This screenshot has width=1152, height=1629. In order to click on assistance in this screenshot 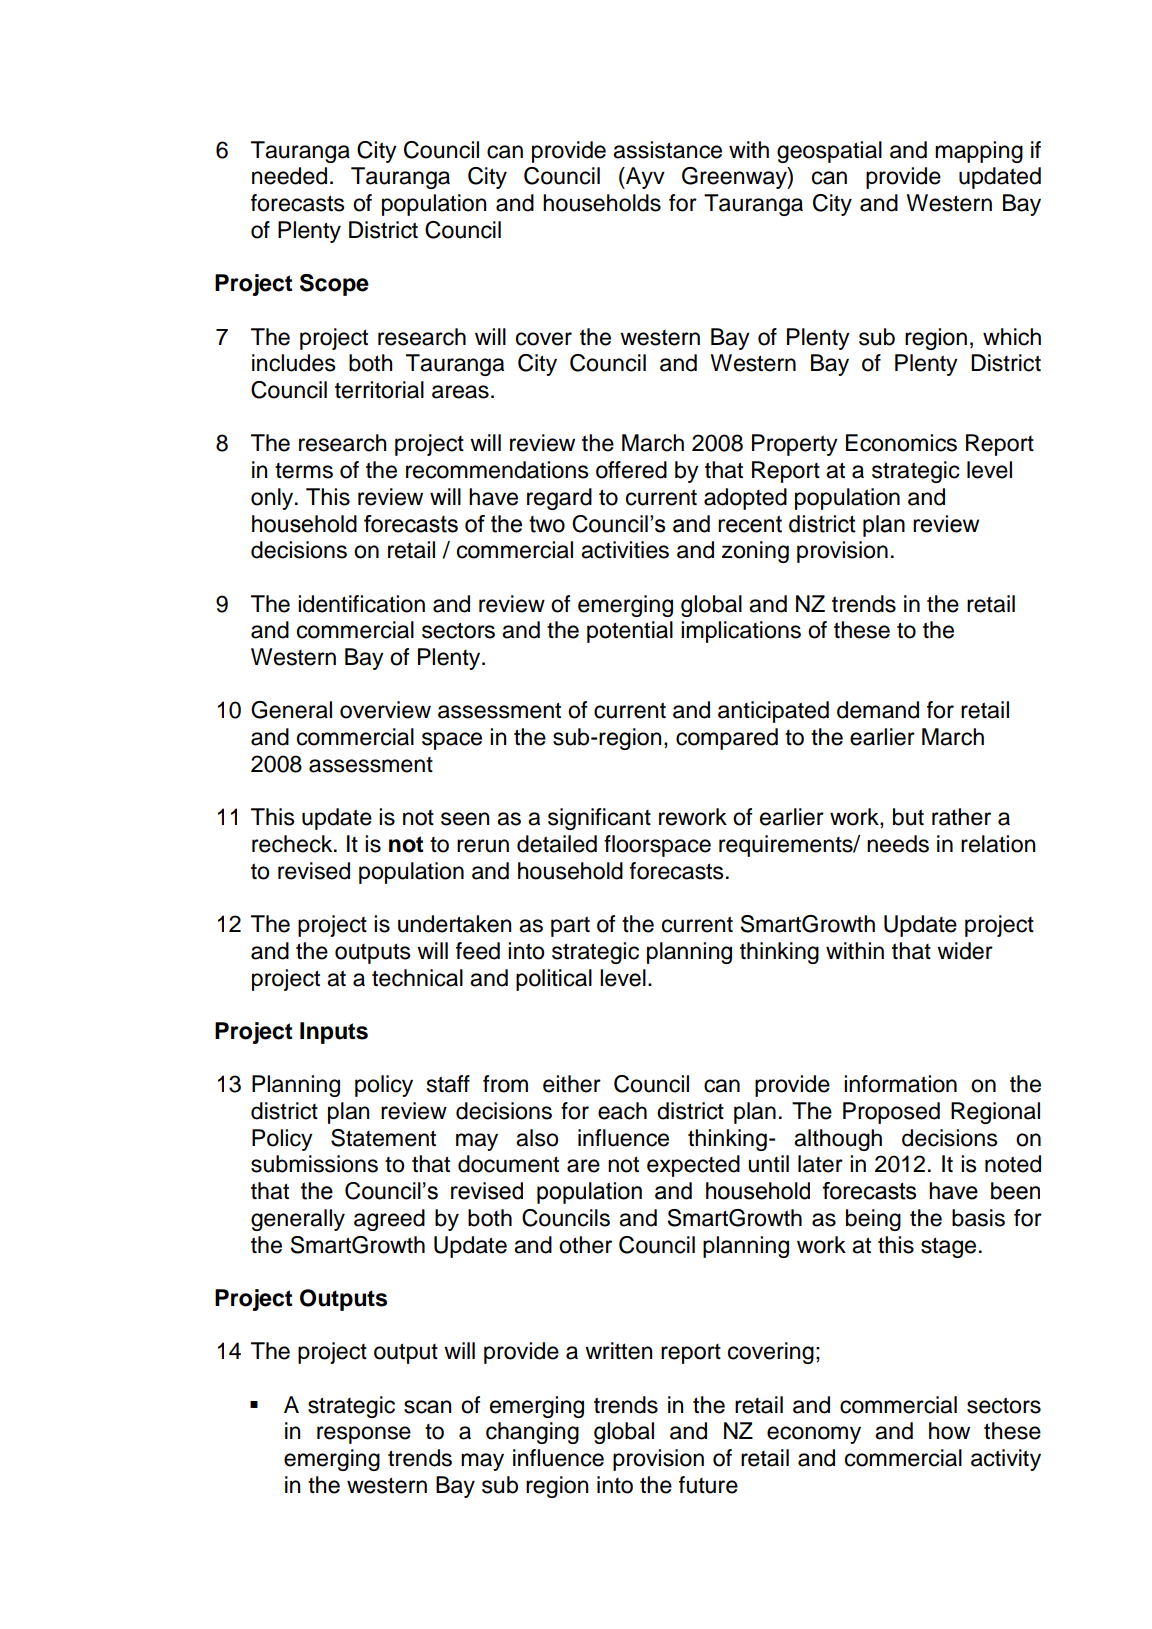, I will do `click(667, 150)`.
